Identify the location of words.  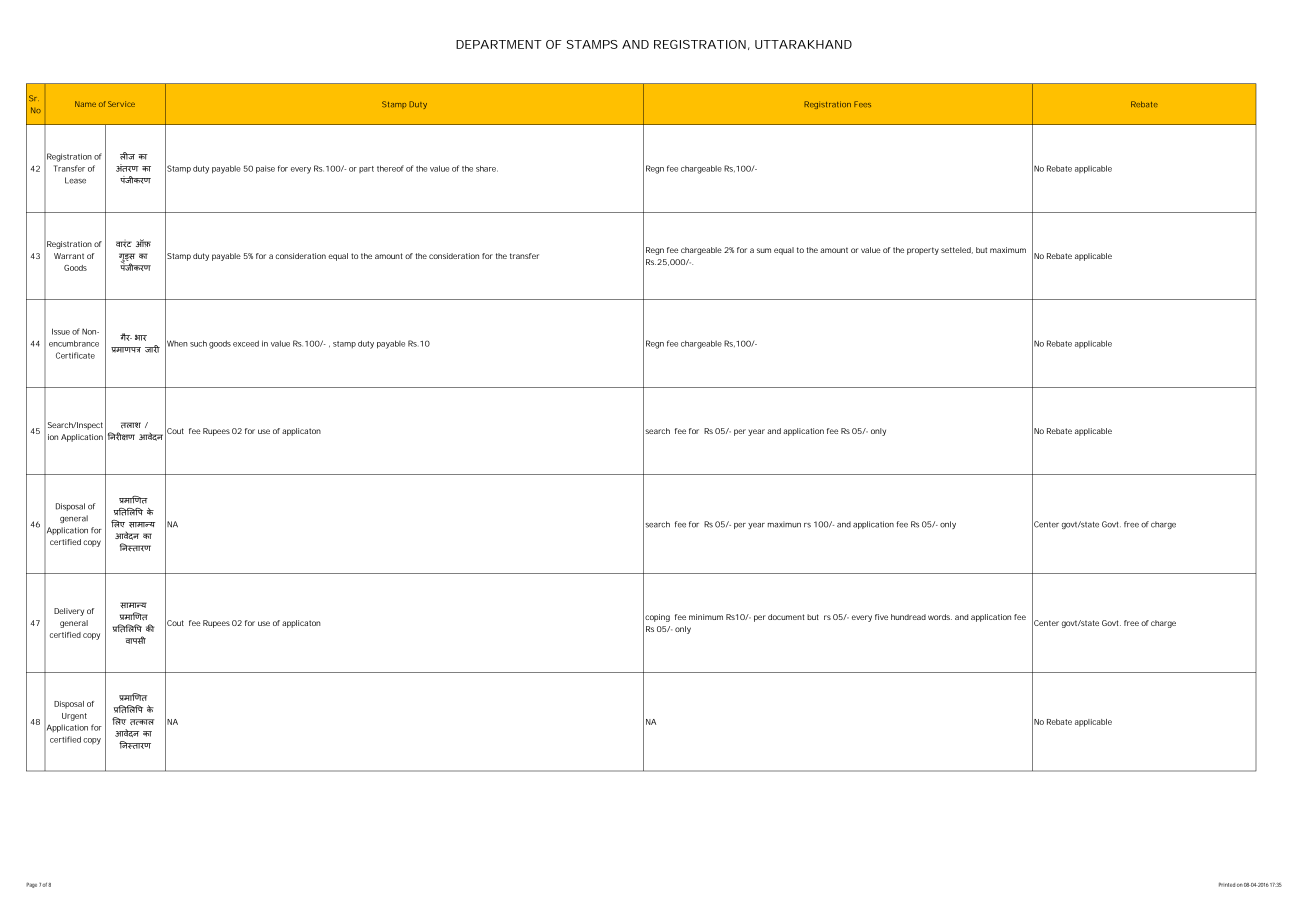
(940, 617).
